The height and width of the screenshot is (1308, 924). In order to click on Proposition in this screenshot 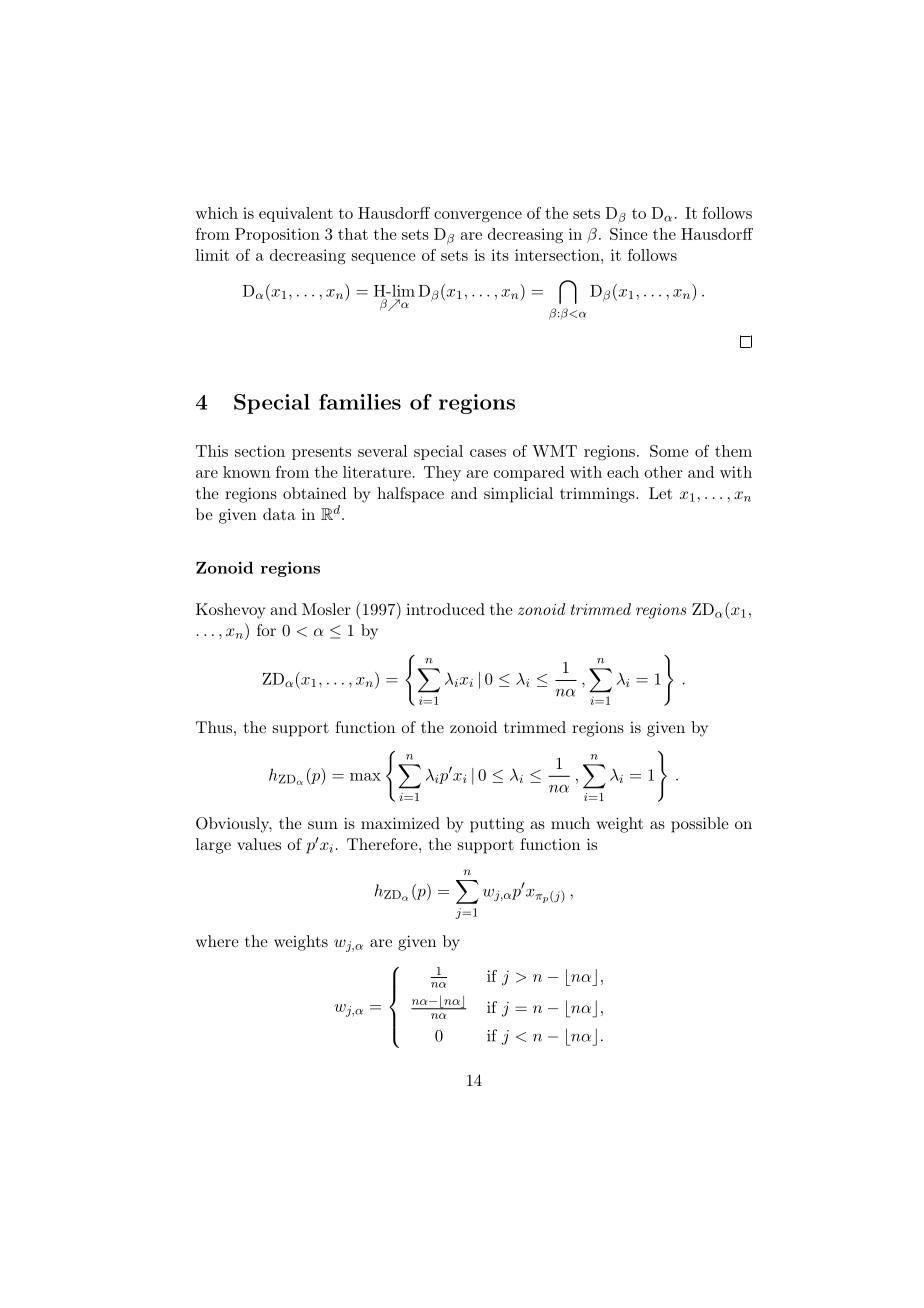, I will do `click(277, 235)`.
